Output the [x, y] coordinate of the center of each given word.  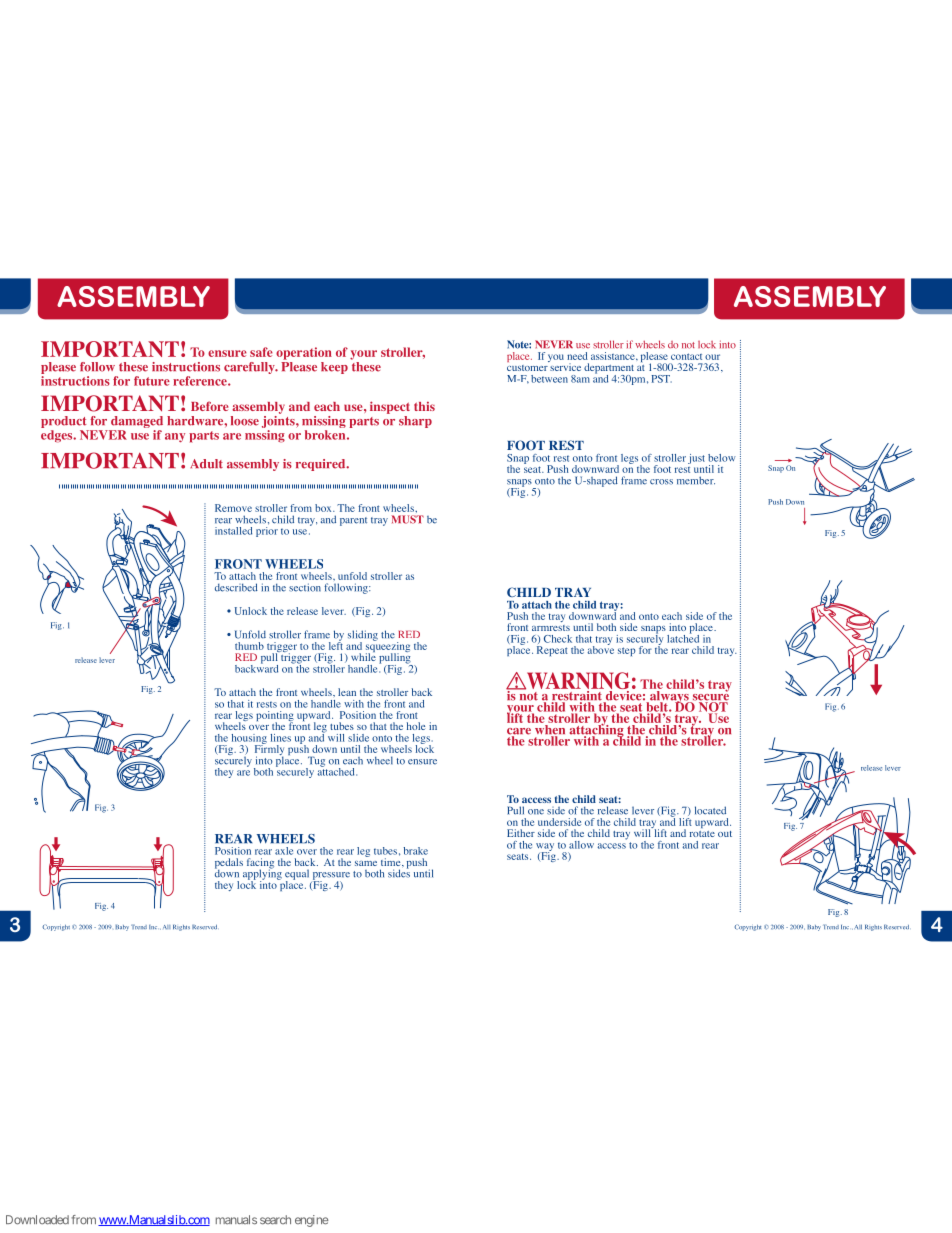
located [710, 810]
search [275, 1220]
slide [358, 738]
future [152, 381]
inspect [390, 407]
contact [686, 356]
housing [249, 740]
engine [312, 1221]
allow [581, 845]
